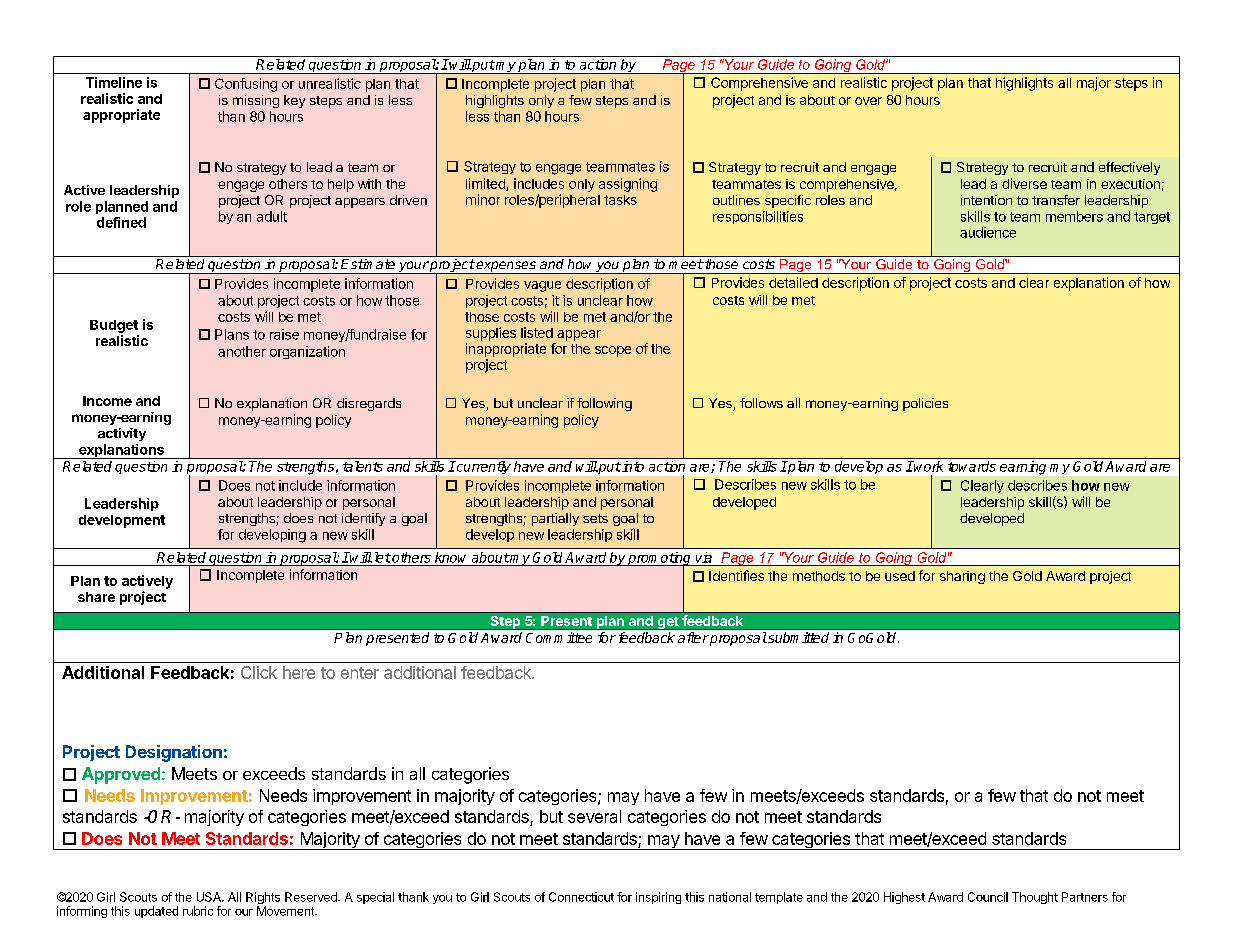 This screenshot has height=952, width=1233. What do you see at coordinates (114, 326) in the screenshot?
I see `Budget` at bounding box center [114, 326].
